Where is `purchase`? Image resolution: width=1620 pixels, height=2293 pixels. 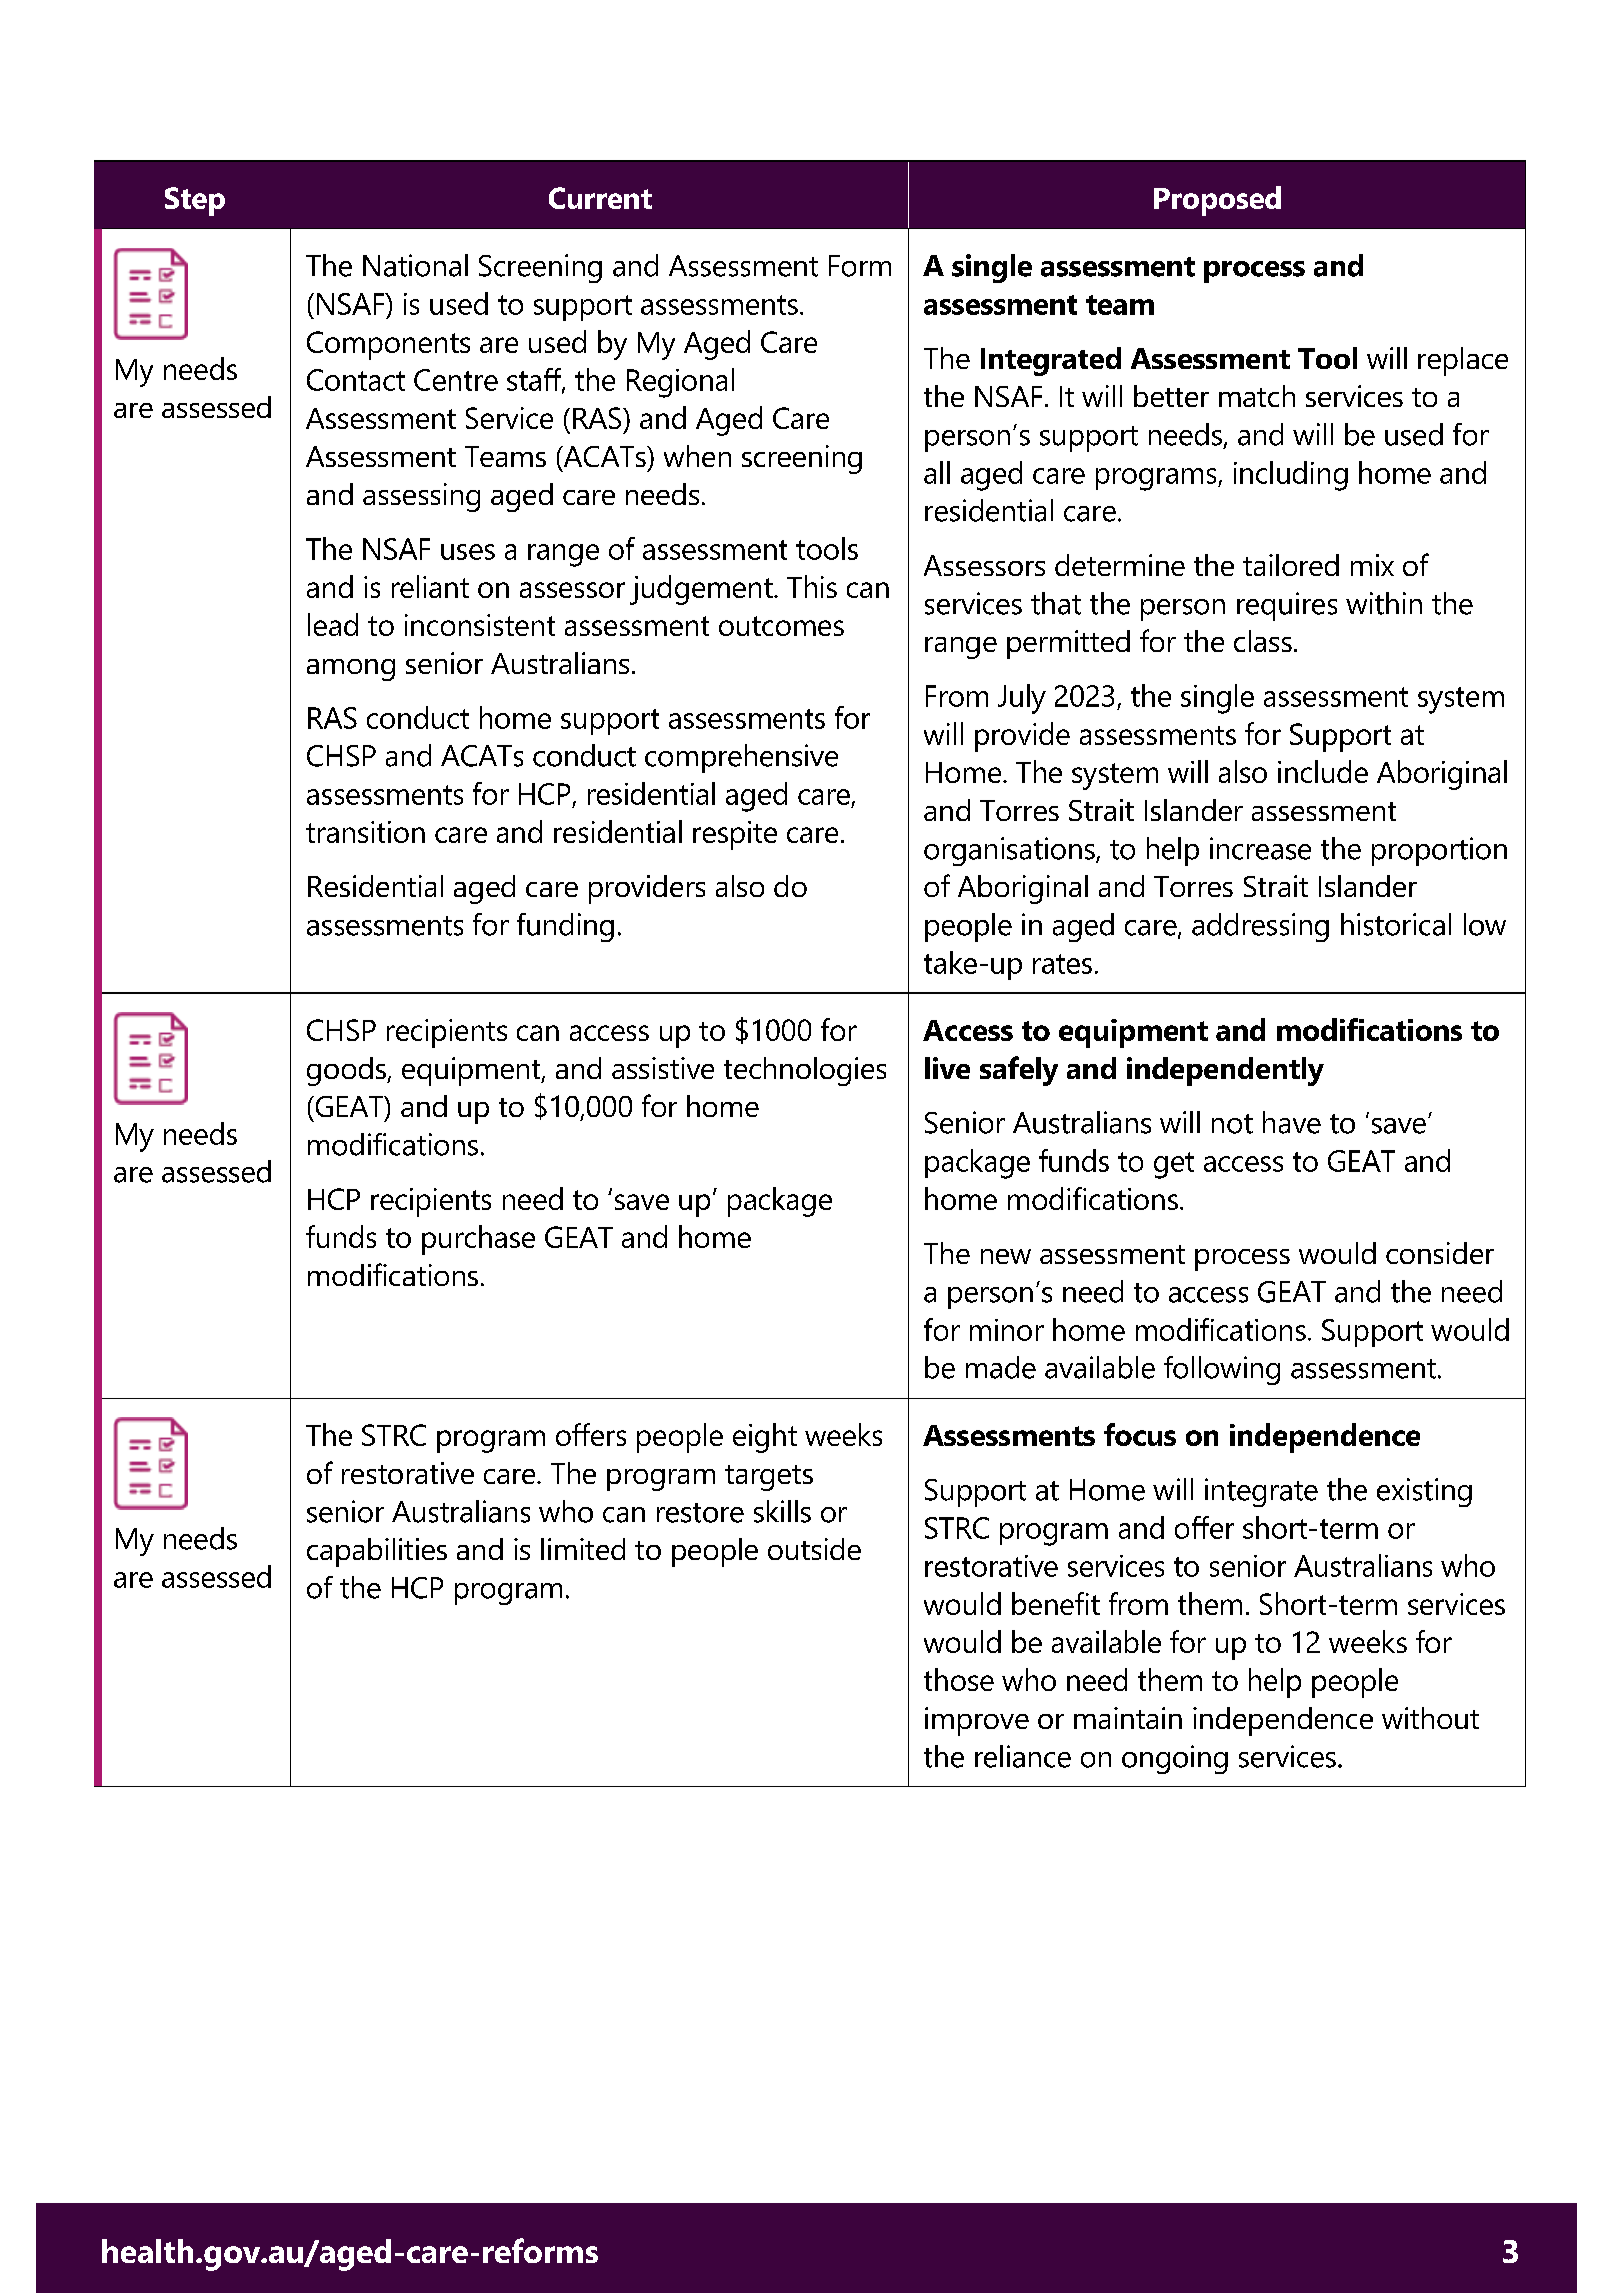 purchase is located at coordinates (478, 1240).
